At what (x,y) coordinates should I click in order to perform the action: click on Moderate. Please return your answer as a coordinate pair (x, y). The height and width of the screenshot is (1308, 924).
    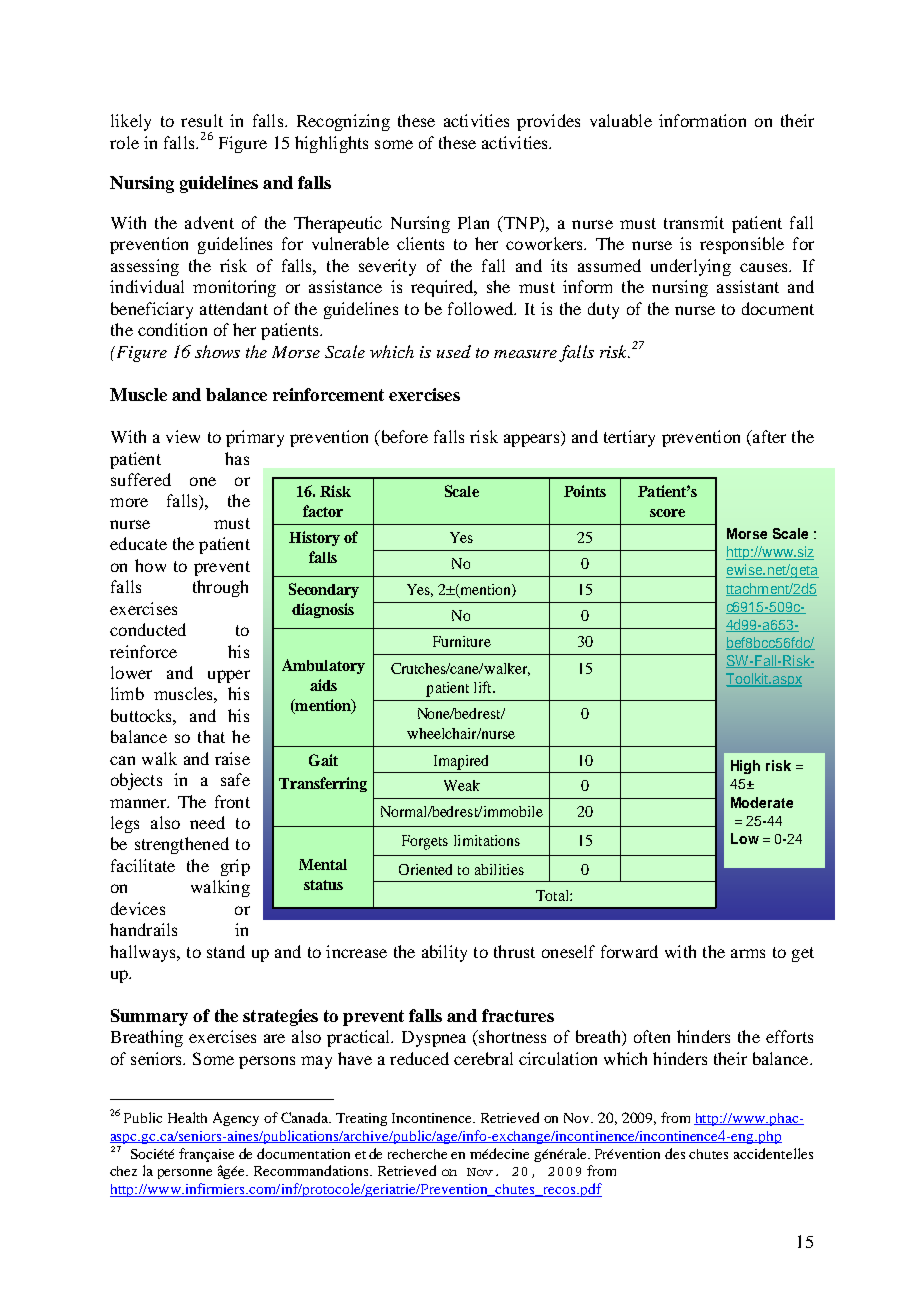
    Looking at the image, I should click on (762, 802).
